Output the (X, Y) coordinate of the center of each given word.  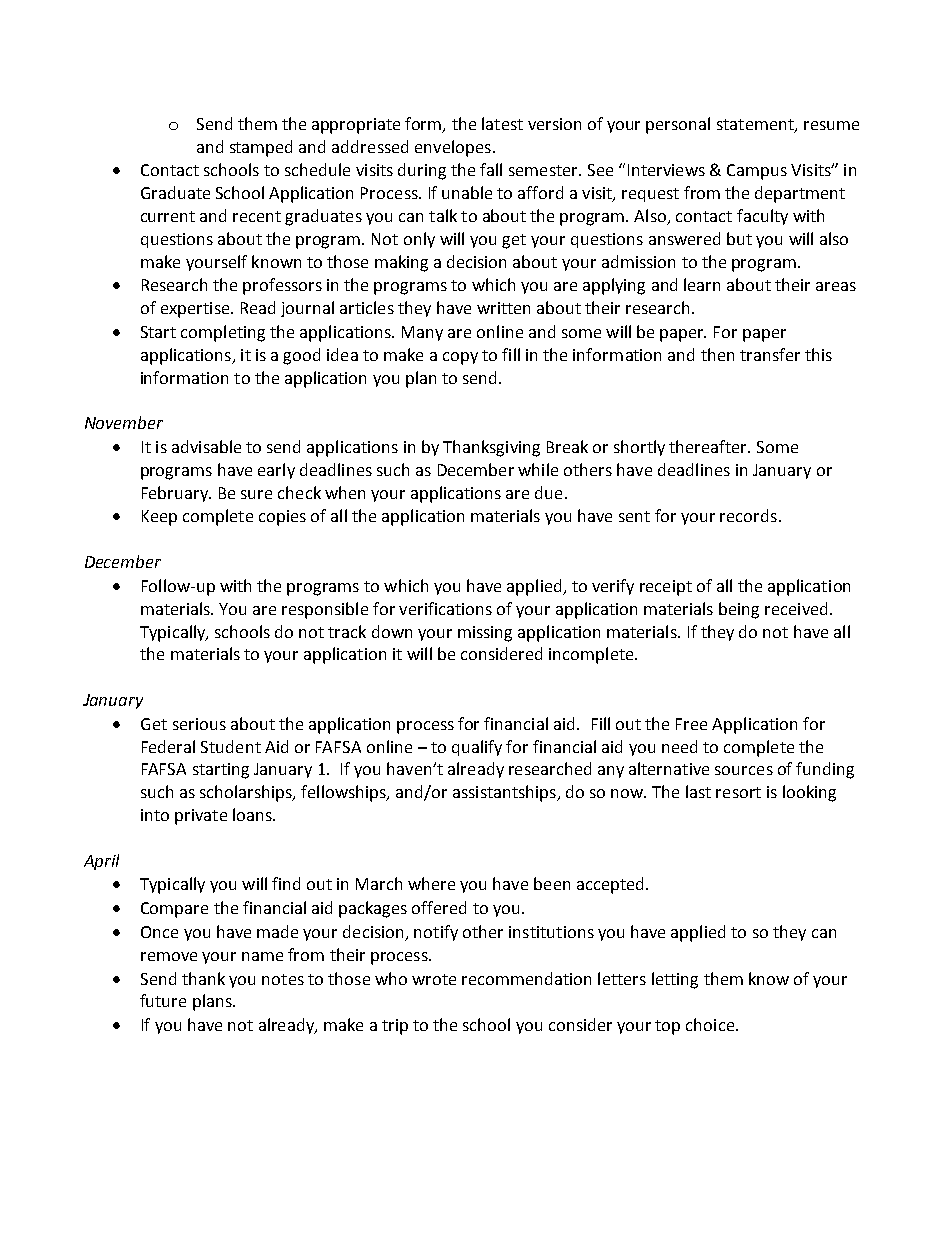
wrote (434, 979)
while (538, 469)
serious (199, 724)
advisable (206, 446)
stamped (261, 148)
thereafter (709, 446)
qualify (477, 748)
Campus (757, 172)
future (163, 1000)
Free (691, 724)
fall (491, 169)
